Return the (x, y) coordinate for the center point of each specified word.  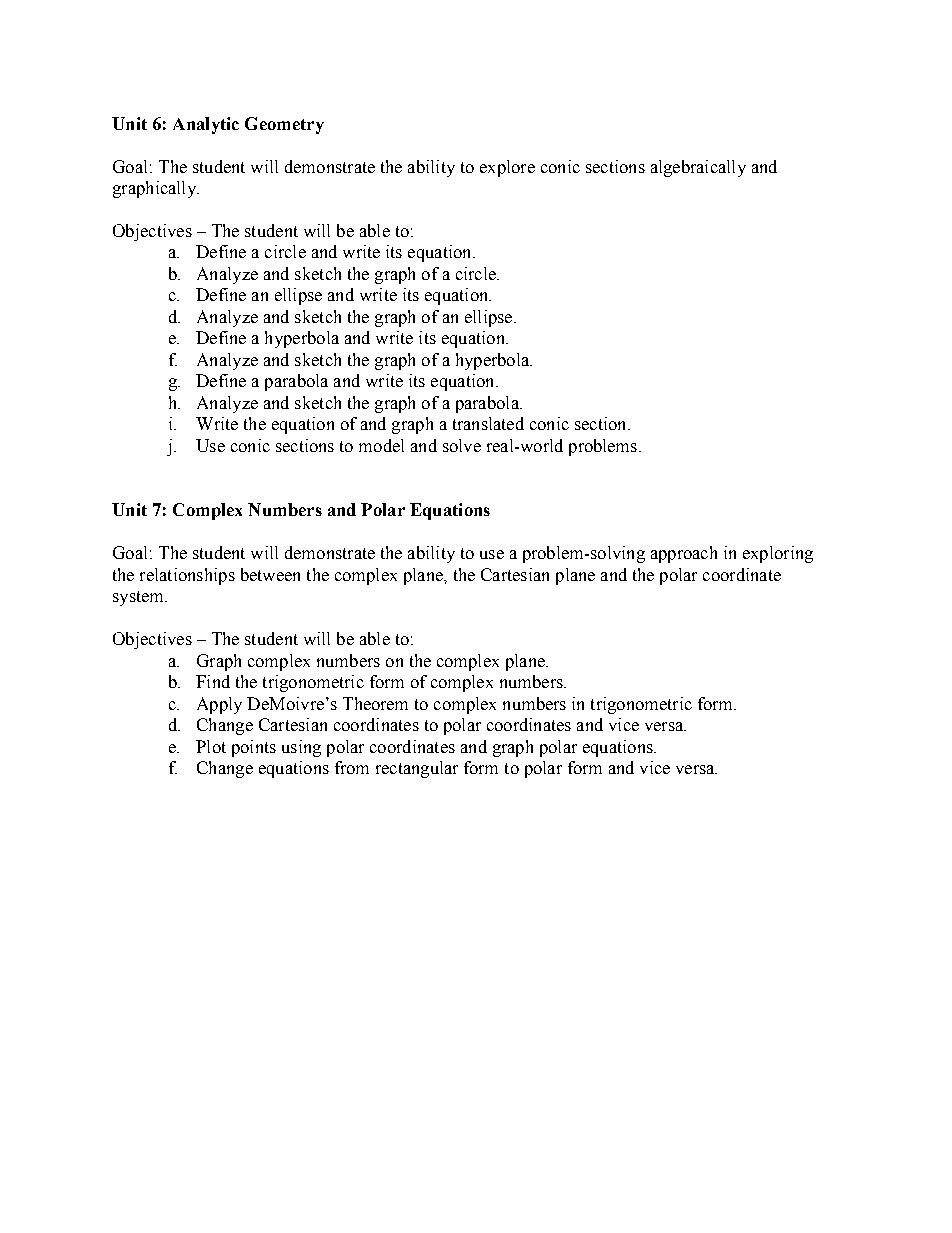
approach (684, 554)
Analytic (206, 125)
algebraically (698, 168)
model (381, 445)
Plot (211, 746)
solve (462, 445)
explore (507, 168)
